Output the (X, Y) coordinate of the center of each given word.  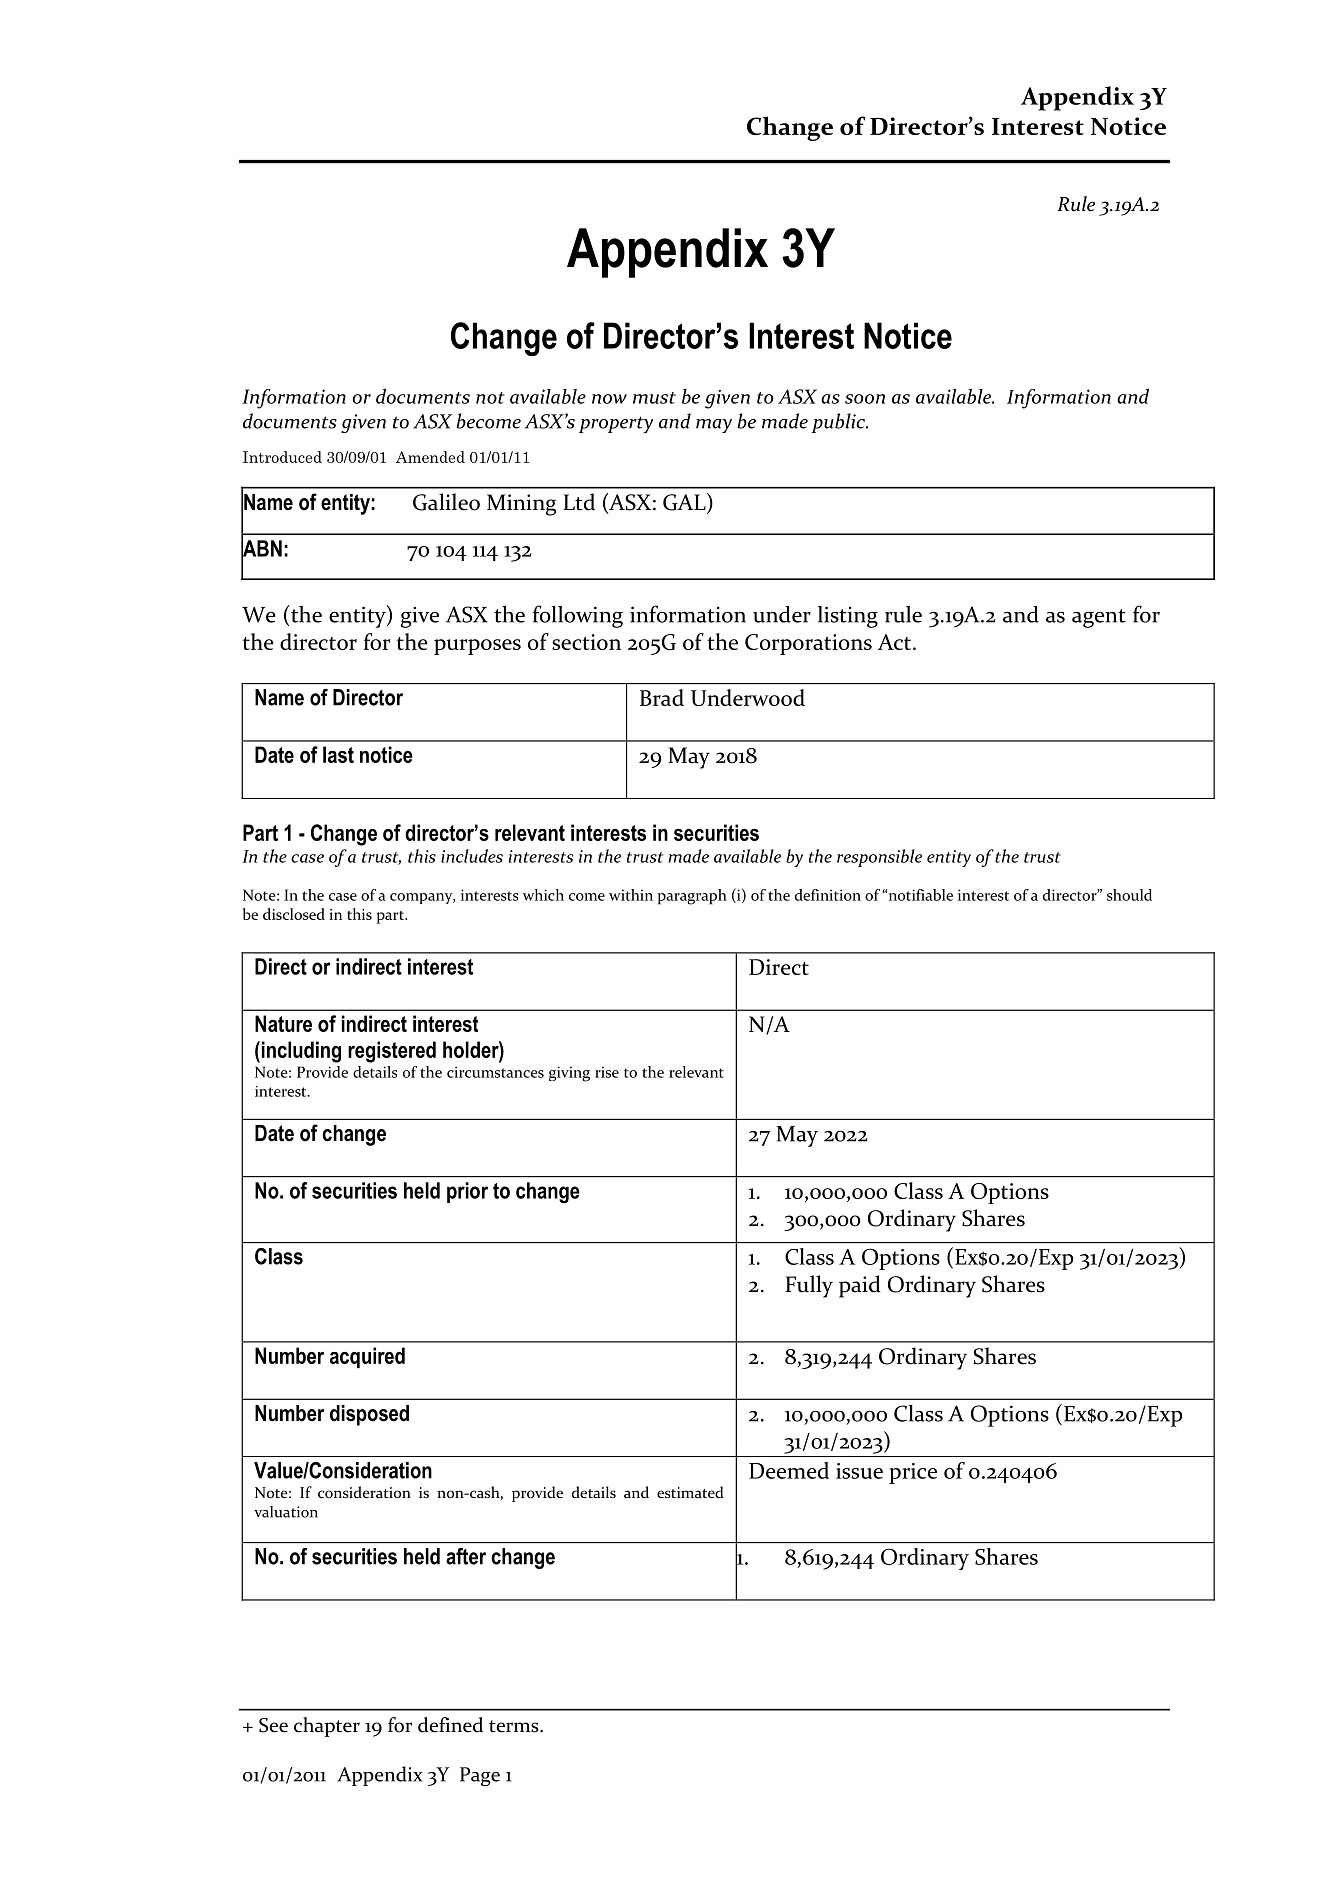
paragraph (692, 897)
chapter (327, 1727)
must (654, 398)
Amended (430, 457)
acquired (367, 1357)
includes (472, 856)
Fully (809, 1286)
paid (860, 1286)
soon (865, 399)
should (1129, 895)
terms (515, 1726)
